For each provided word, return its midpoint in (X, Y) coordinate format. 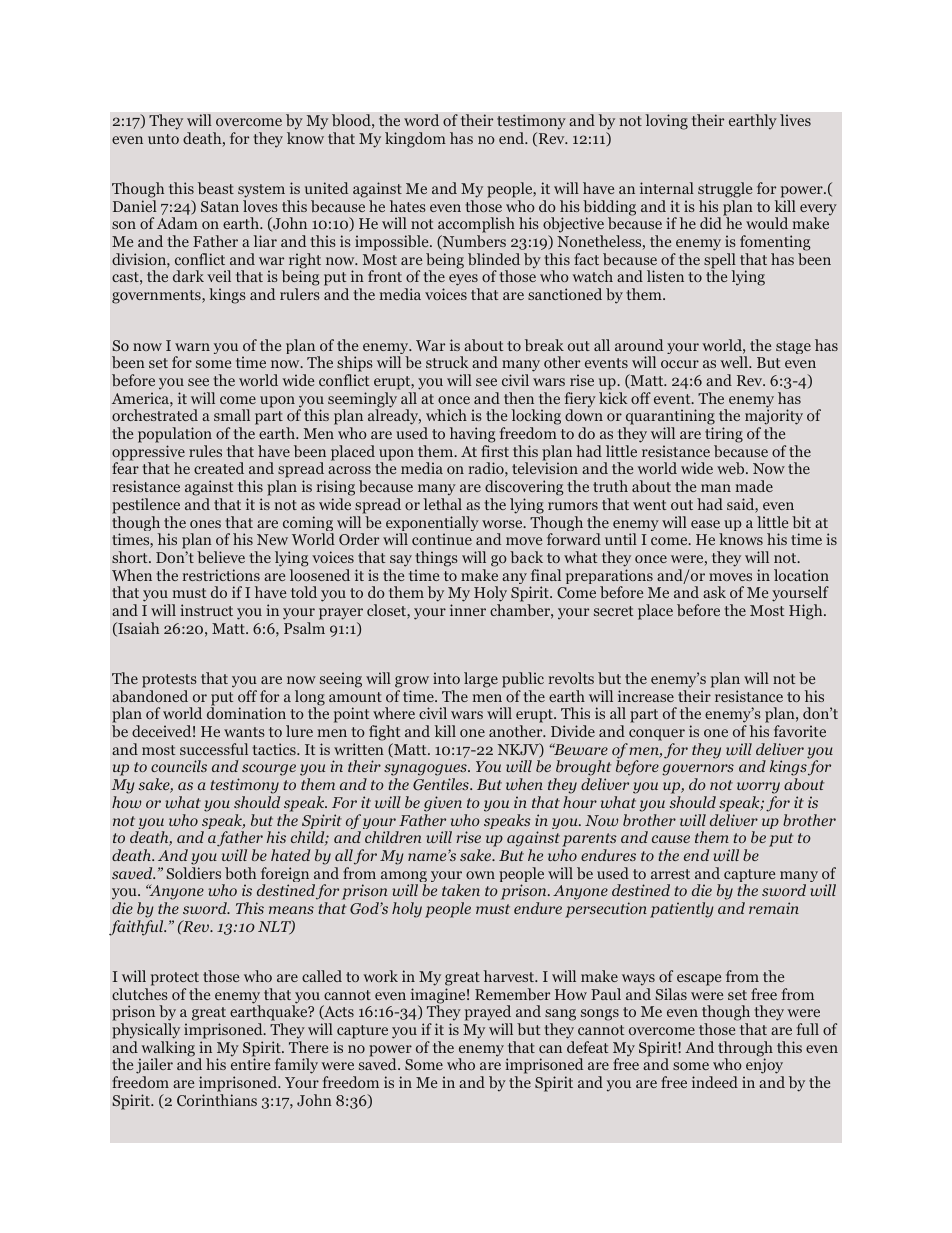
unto (163, 139)
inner (468, 610)
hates (408, 206)
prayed (488, 1014)
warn (192, 347)
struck (447, 362)
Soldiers (193, 873)
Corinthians (217, 1100)
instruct (206, 610)
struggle (725, 190)
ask (714, 592)
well (735, 362)
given (443, 804)
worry (758, 789)
